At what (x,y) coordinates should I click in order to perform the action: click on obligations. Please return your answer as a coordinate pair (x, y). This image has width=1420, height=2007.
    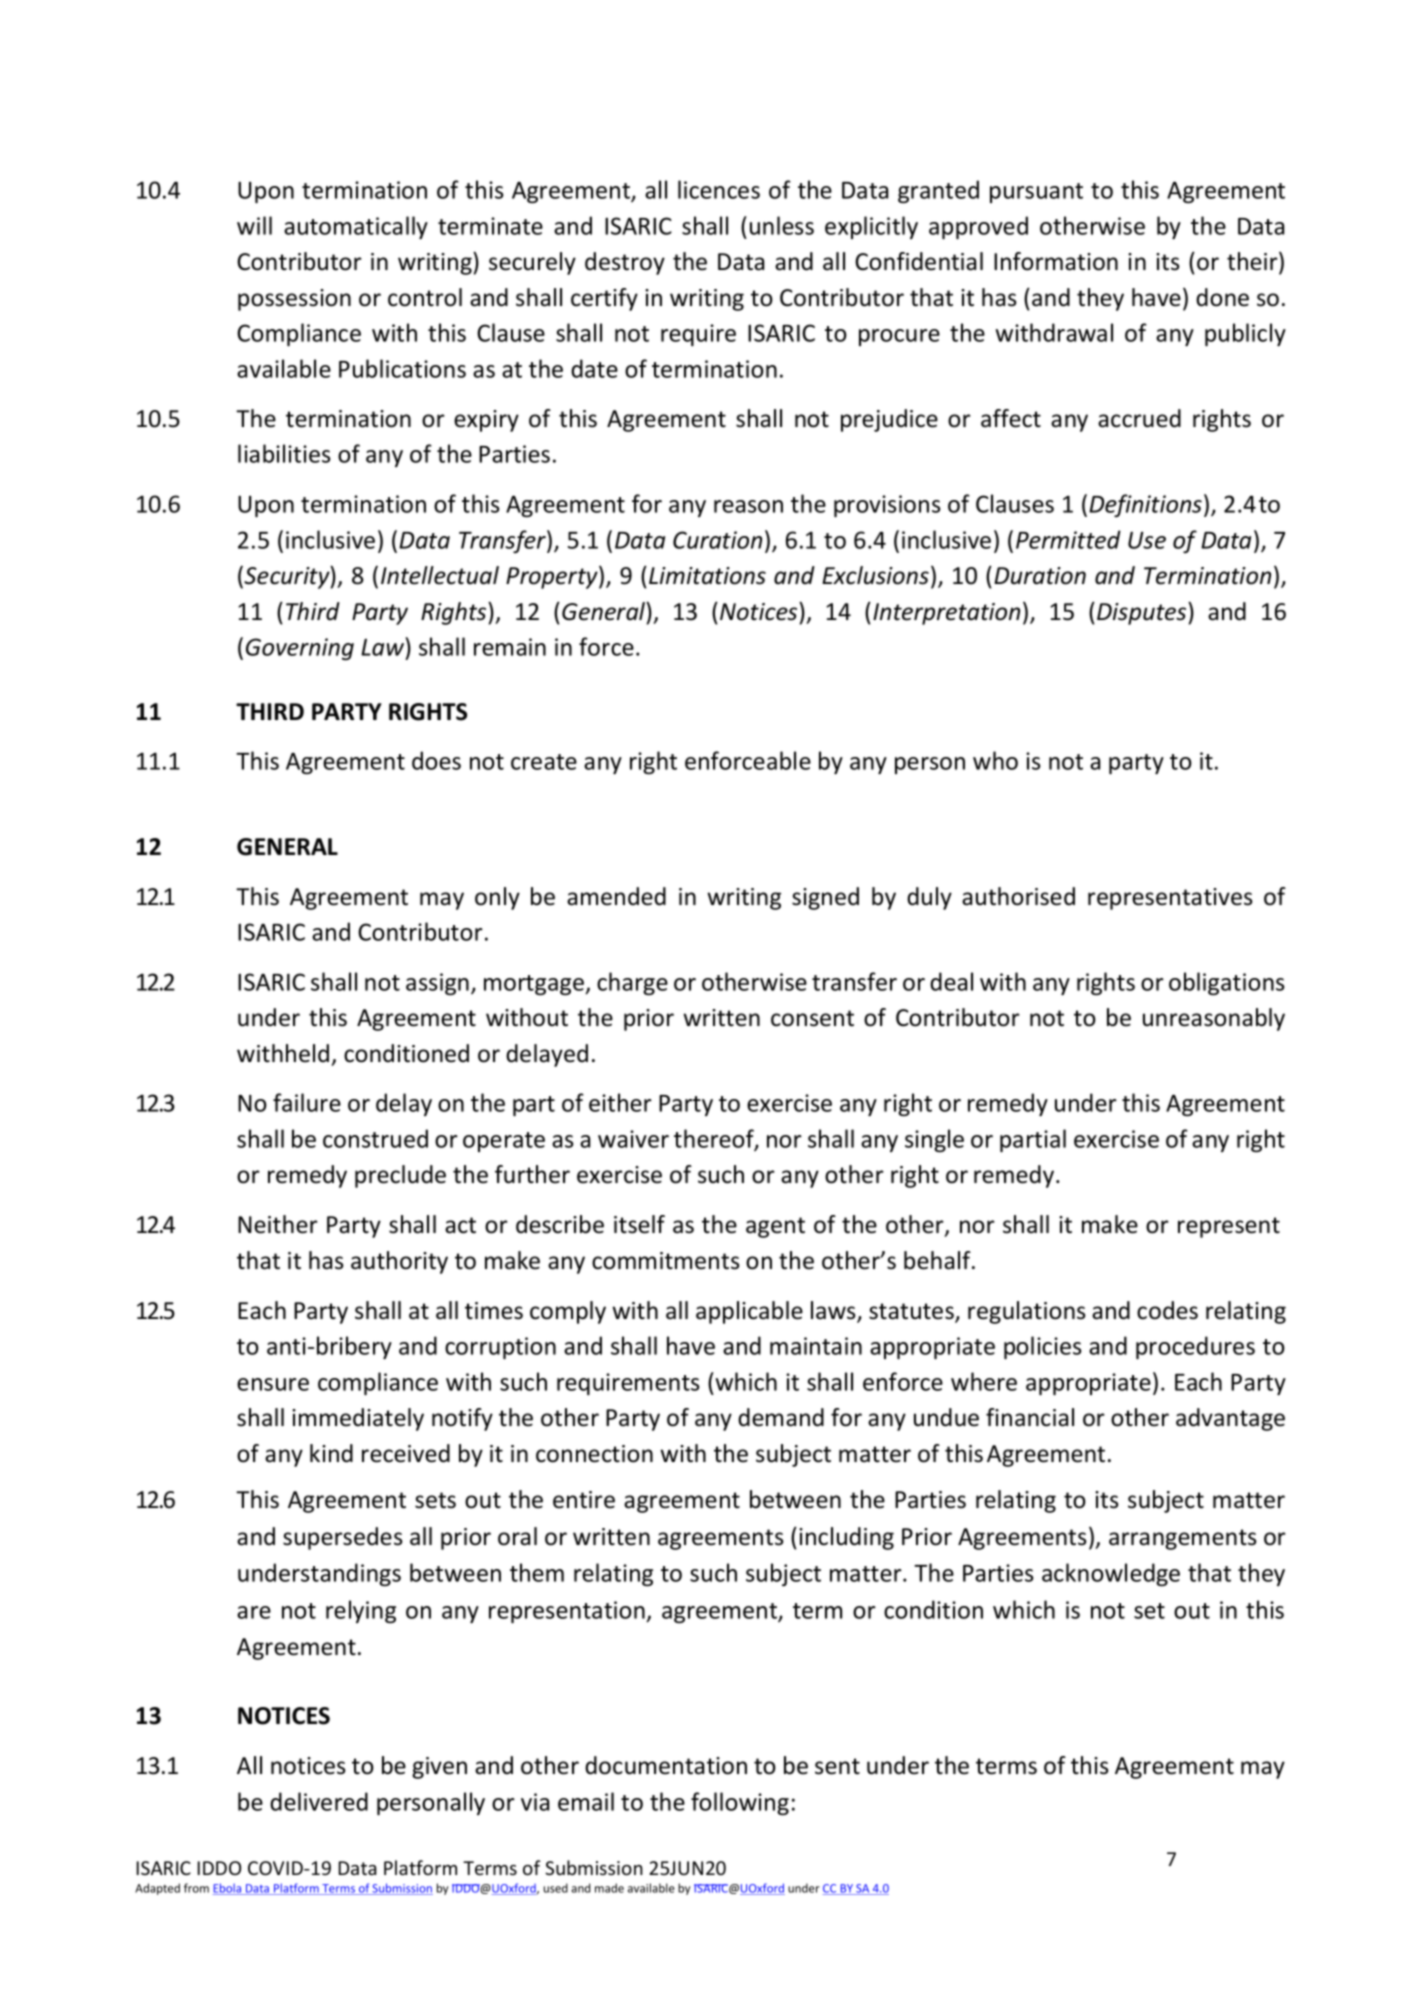
    Looking at the image, I should click on (1226, 983).
